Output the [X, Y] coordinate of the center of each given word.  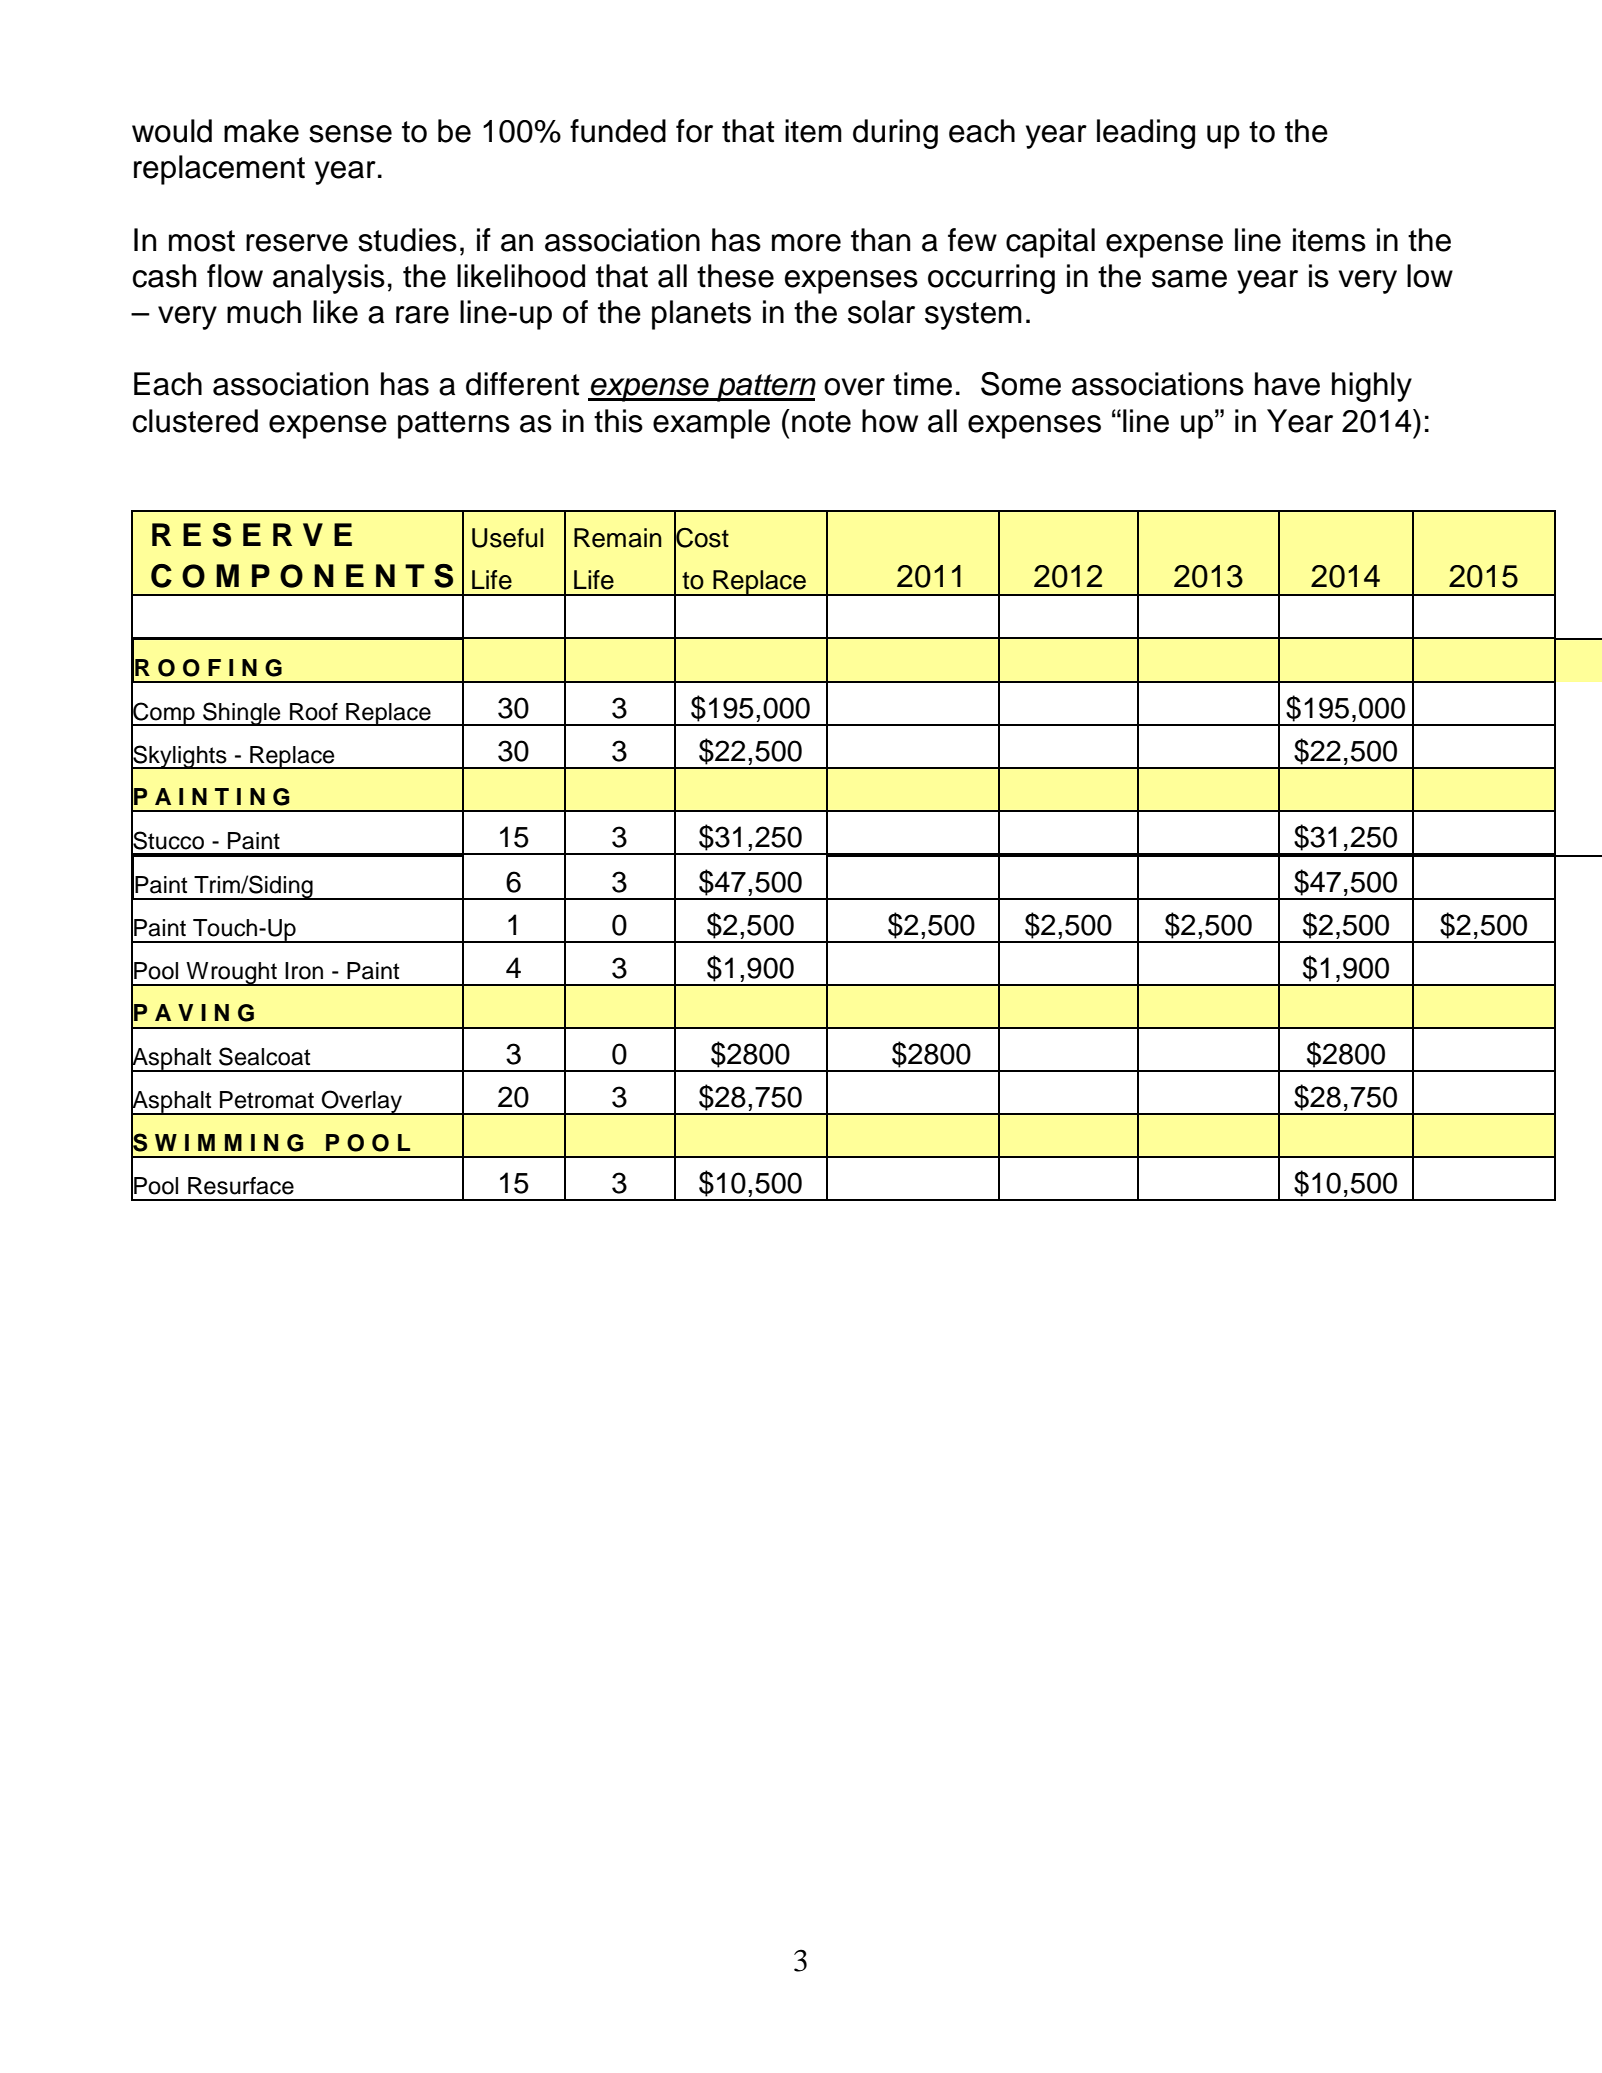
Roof [314, 712]
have [1287, 384]
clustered [195, 421]
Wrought [231, 974]
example [711, 424]
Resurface [241, 1186]
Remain [618, 538]
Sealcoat [264, 1056]
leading [1146, 134]
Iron [304, 971]
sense [350, 134]
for [694, 131]
